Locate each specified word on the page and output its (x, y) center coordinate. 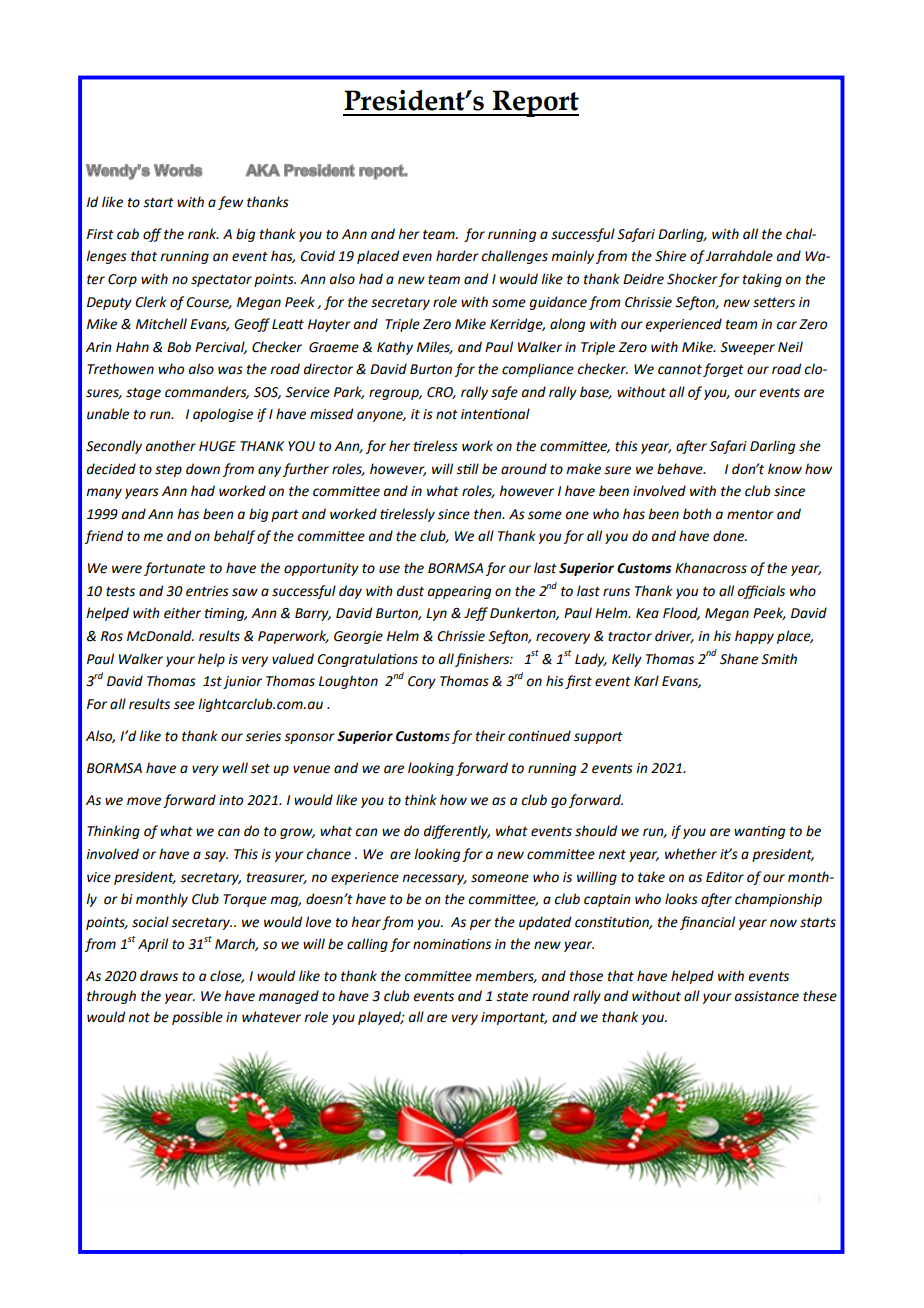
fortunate (174, 569)
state (512, 997)
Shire (670, 256)
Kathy (395, 348)
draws (159, 976)
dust (410, 591)
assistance (767, 996)
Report (535, 103)
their (490, 736)
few (230, 203)
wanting (759, 832)
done (730, 536)
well (235, 768)
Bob (179, 347)
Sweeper (747, 348)
